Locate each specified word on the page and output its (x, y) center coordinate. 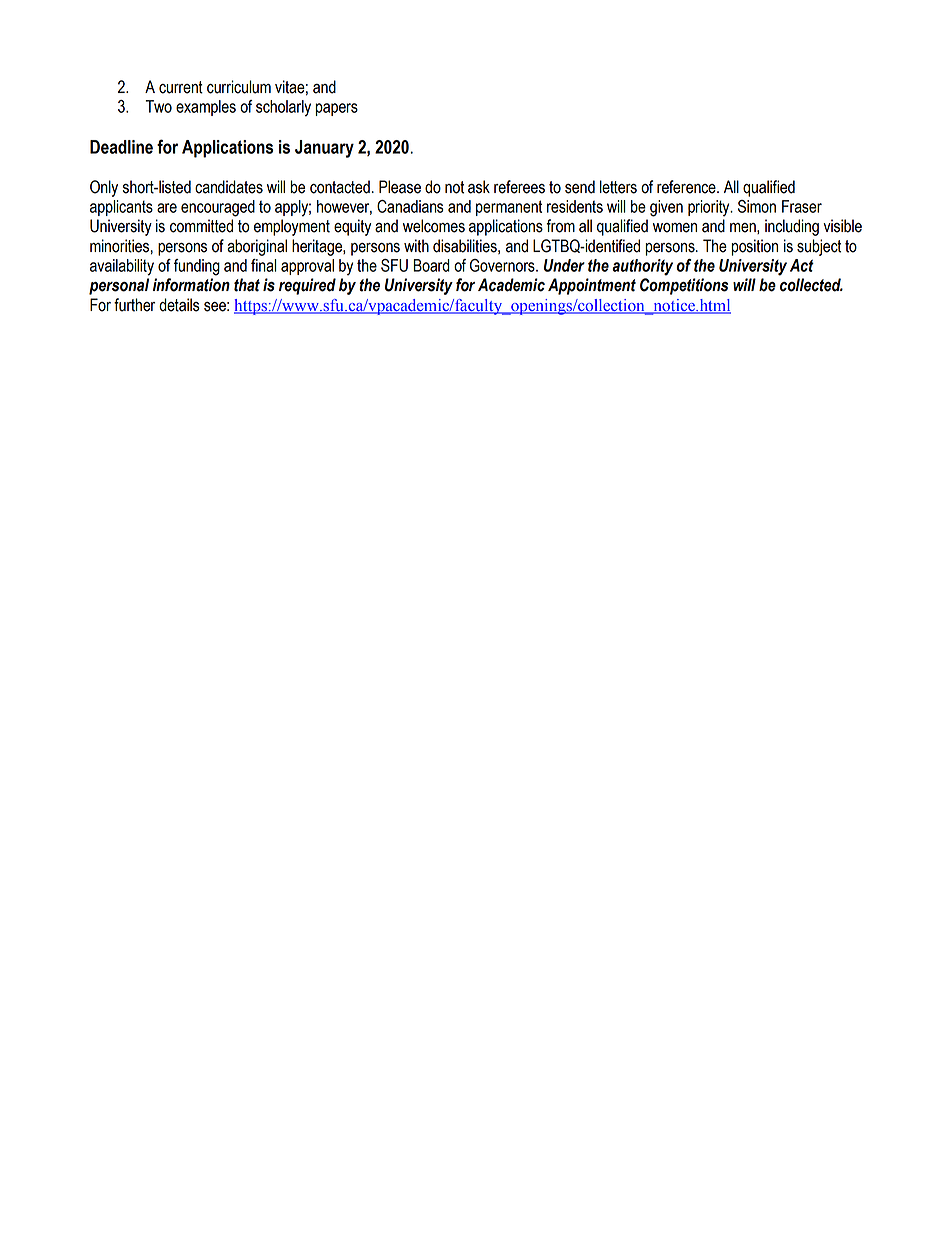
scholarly (283, 108)
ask (479, 187)
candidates (229, 187)
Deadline (121, 147)
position (755, 247)
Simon (757, 206)
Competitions (684, 286)
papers (336, 109)
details (179, 305)
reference (687, 187)
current (181, 87)
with (416, 246)
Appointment (592, 286)
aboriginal (257, 247)
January (324, 149)
